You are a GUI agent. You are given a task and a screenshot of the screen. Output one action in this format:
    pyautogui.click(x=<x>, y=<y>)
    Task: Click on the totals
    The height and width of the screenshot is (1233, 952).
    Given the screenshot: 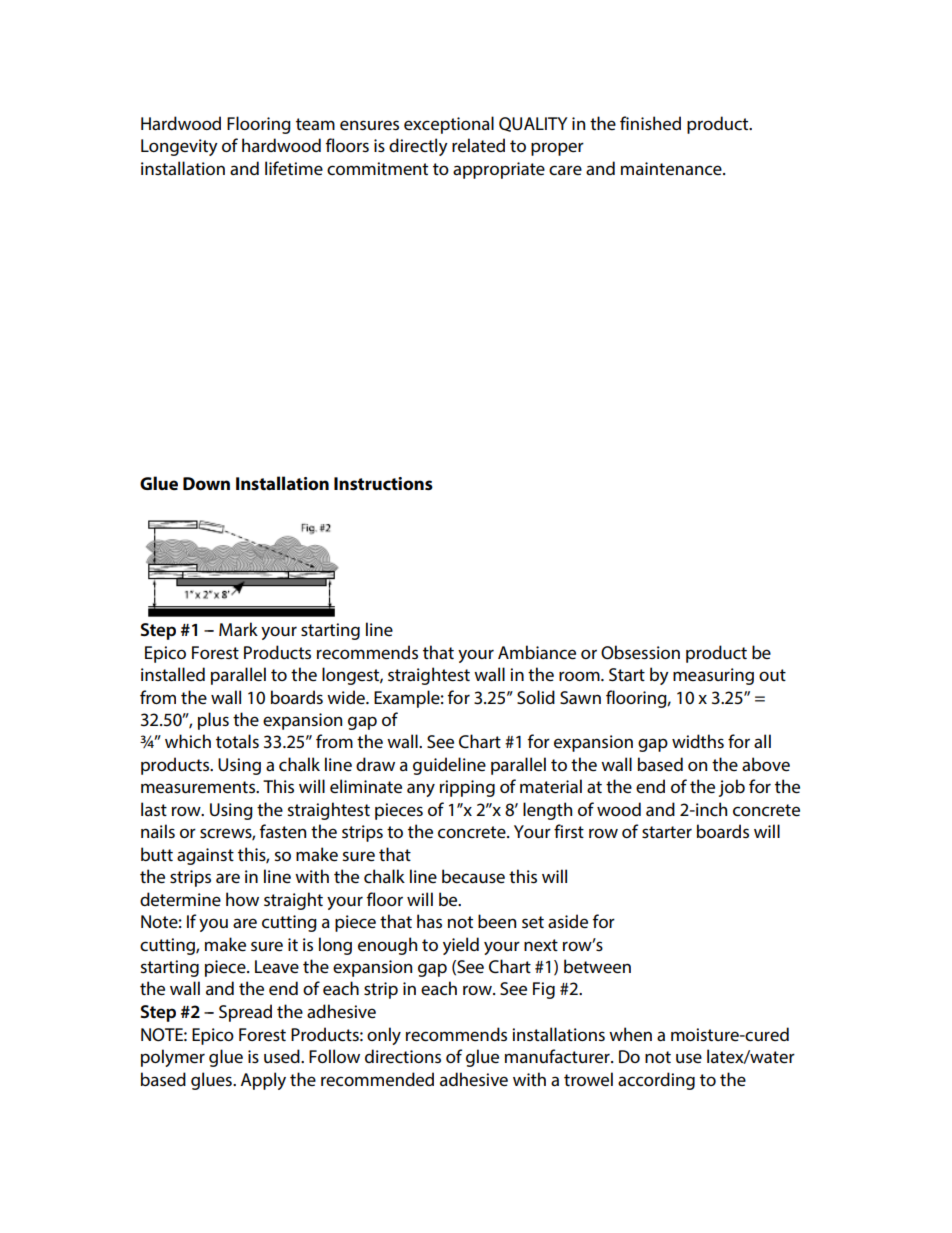 What is the action you would take?
    pyautogui.click(x=237, y=741)
